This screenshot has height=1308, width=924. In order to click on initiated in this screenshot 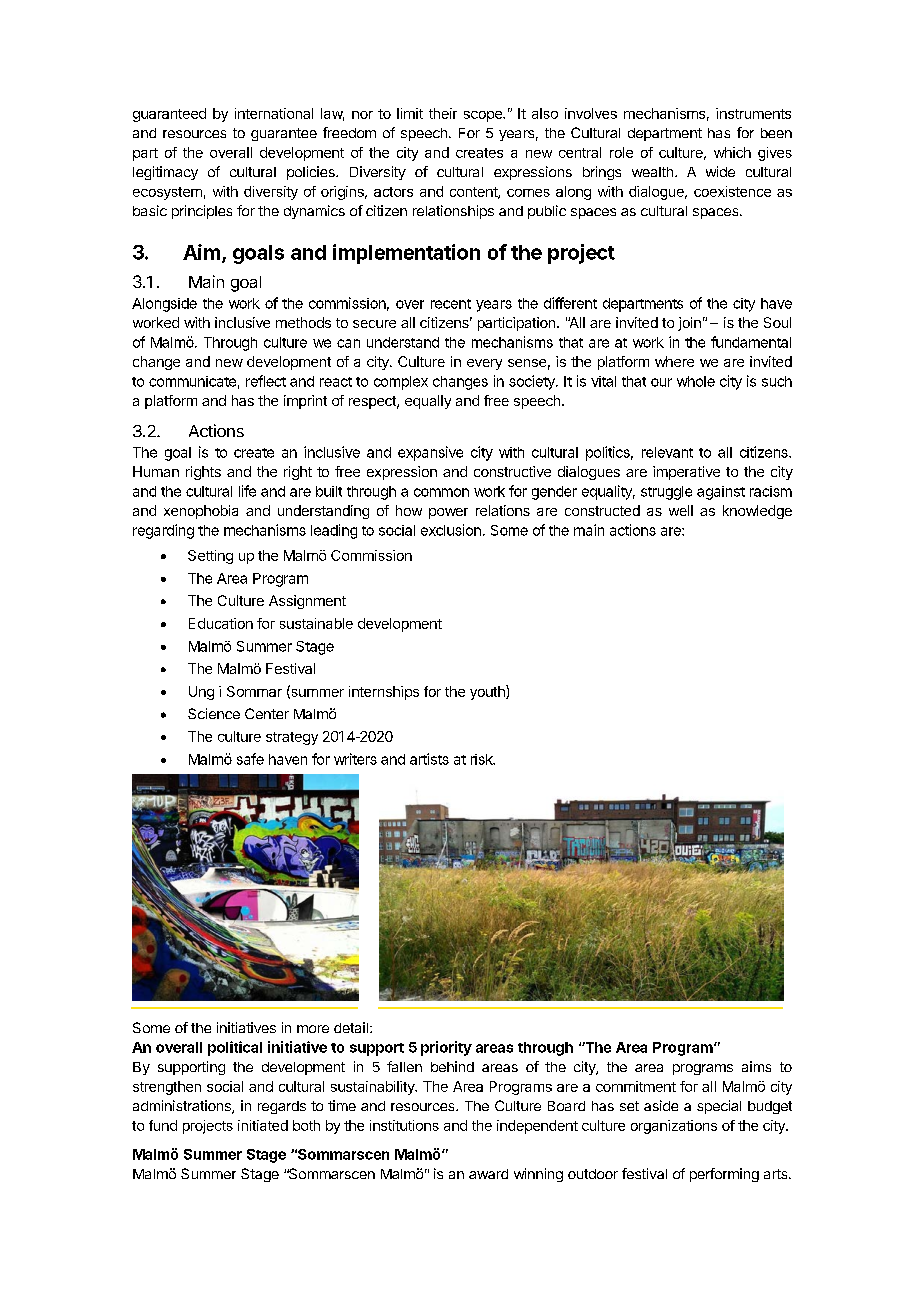, I will do `click(263, 1125)`.
